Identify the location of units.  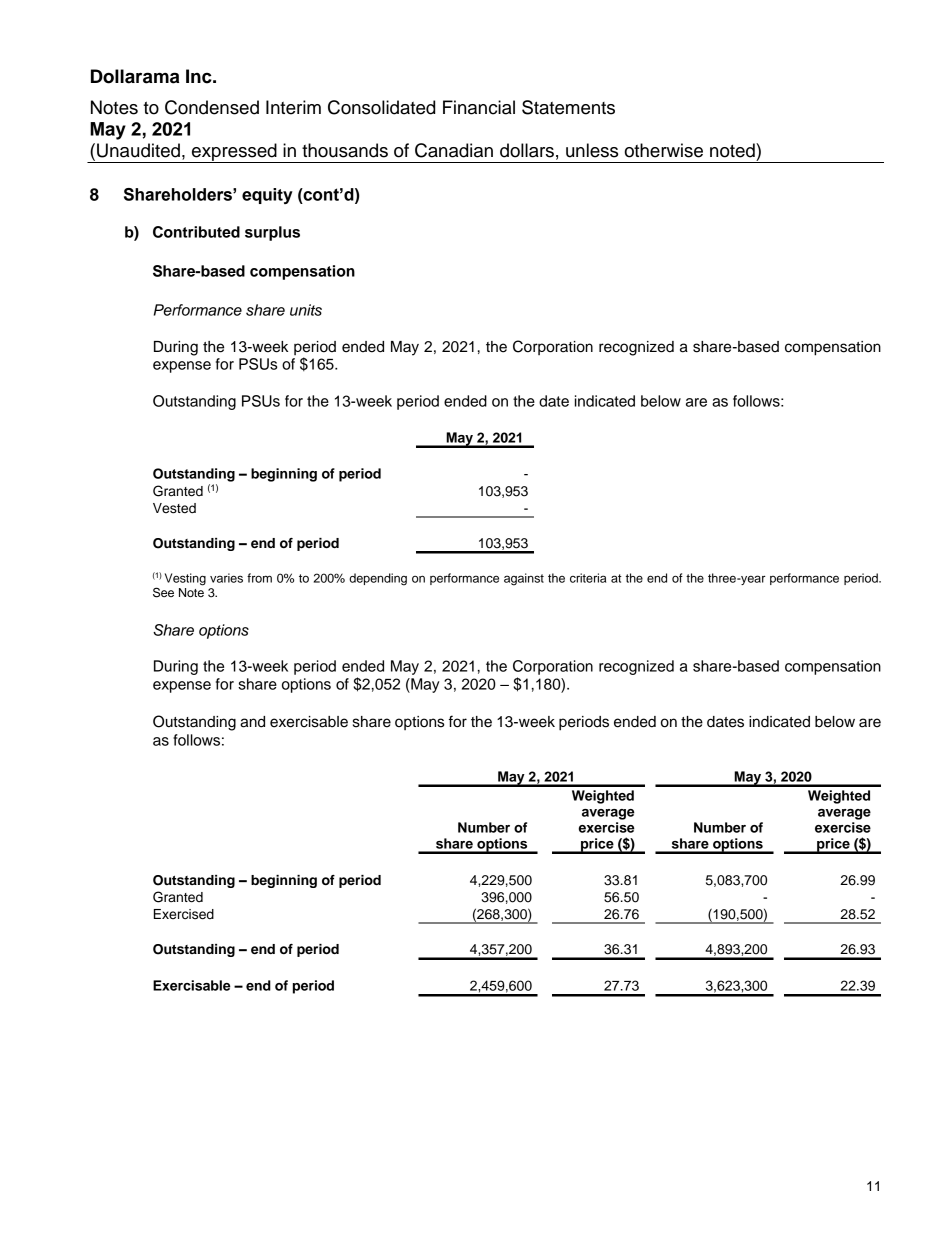
(306, 310).
